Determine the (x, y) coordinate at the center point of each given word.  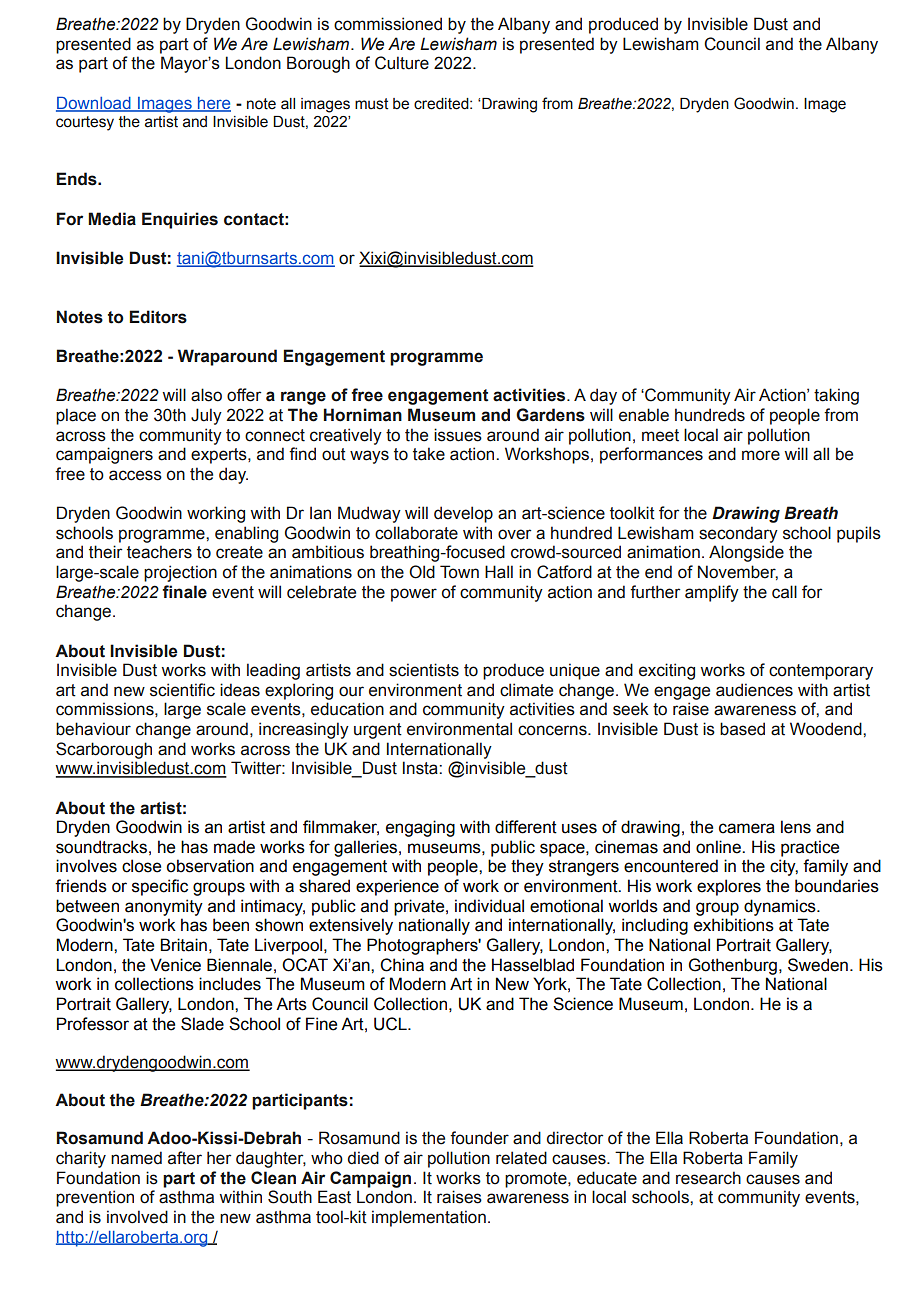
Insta (421, 768)
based (742, 729)
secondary (738, 534)
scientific (182, 690)
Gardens (550, 415)
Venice (175, 965)
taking (836, 396)
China (402, 965)
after (185, 1158)
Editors (158, 317)
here (213, 104)
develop (463, 514)
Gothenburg (733, 966)
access (135, 475)
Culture (402, 63)
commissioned (388, 24)
